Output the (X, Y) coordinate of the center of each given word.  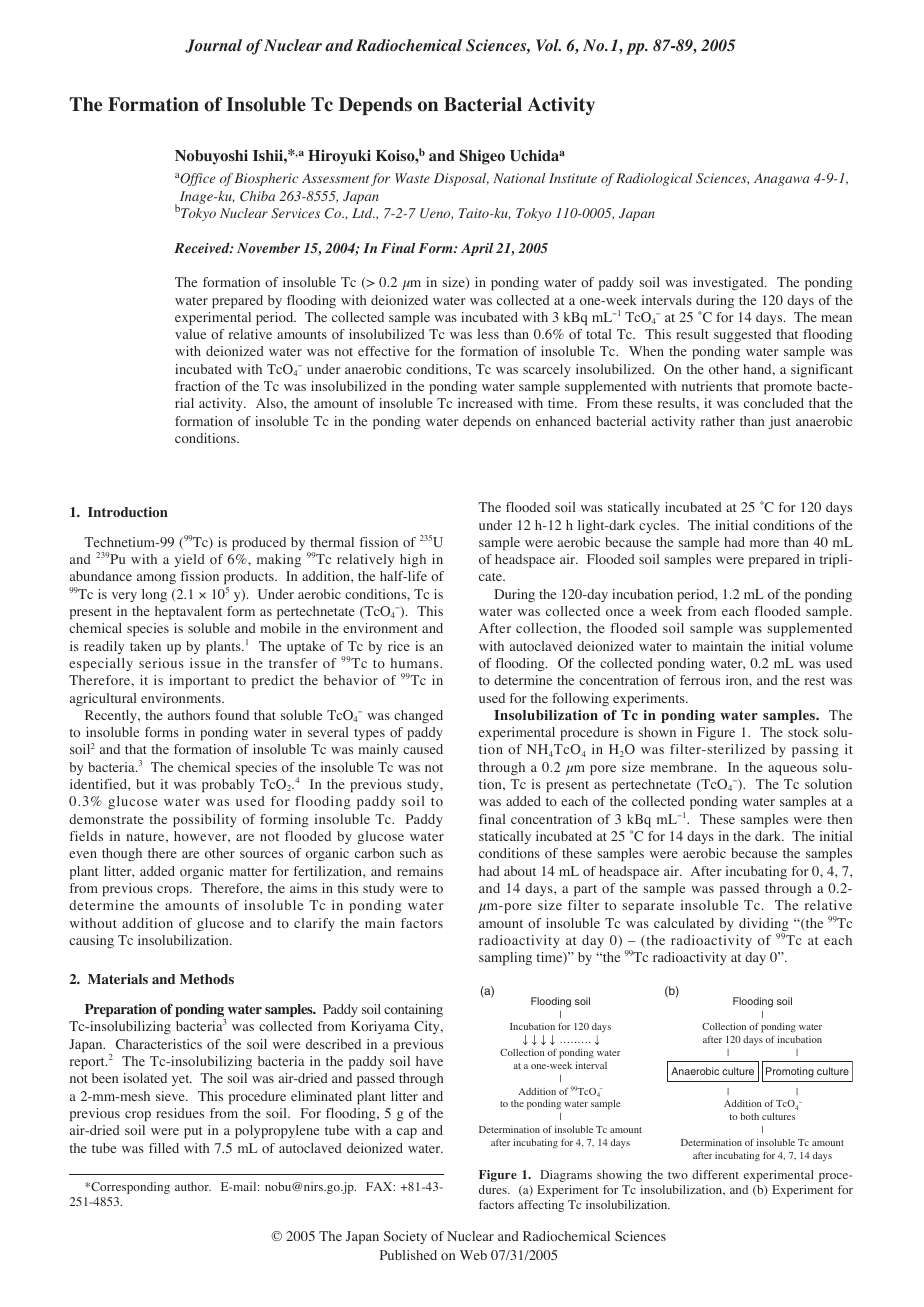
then (839, 819)
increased (485, 403)
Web (473, 1255)
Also (270, 403)
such (413, 853)
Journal (213, 46)
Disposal (461, 179)
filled (164, 1148)
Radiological (654, 179)
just (779, 422)
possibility (205, 821)
